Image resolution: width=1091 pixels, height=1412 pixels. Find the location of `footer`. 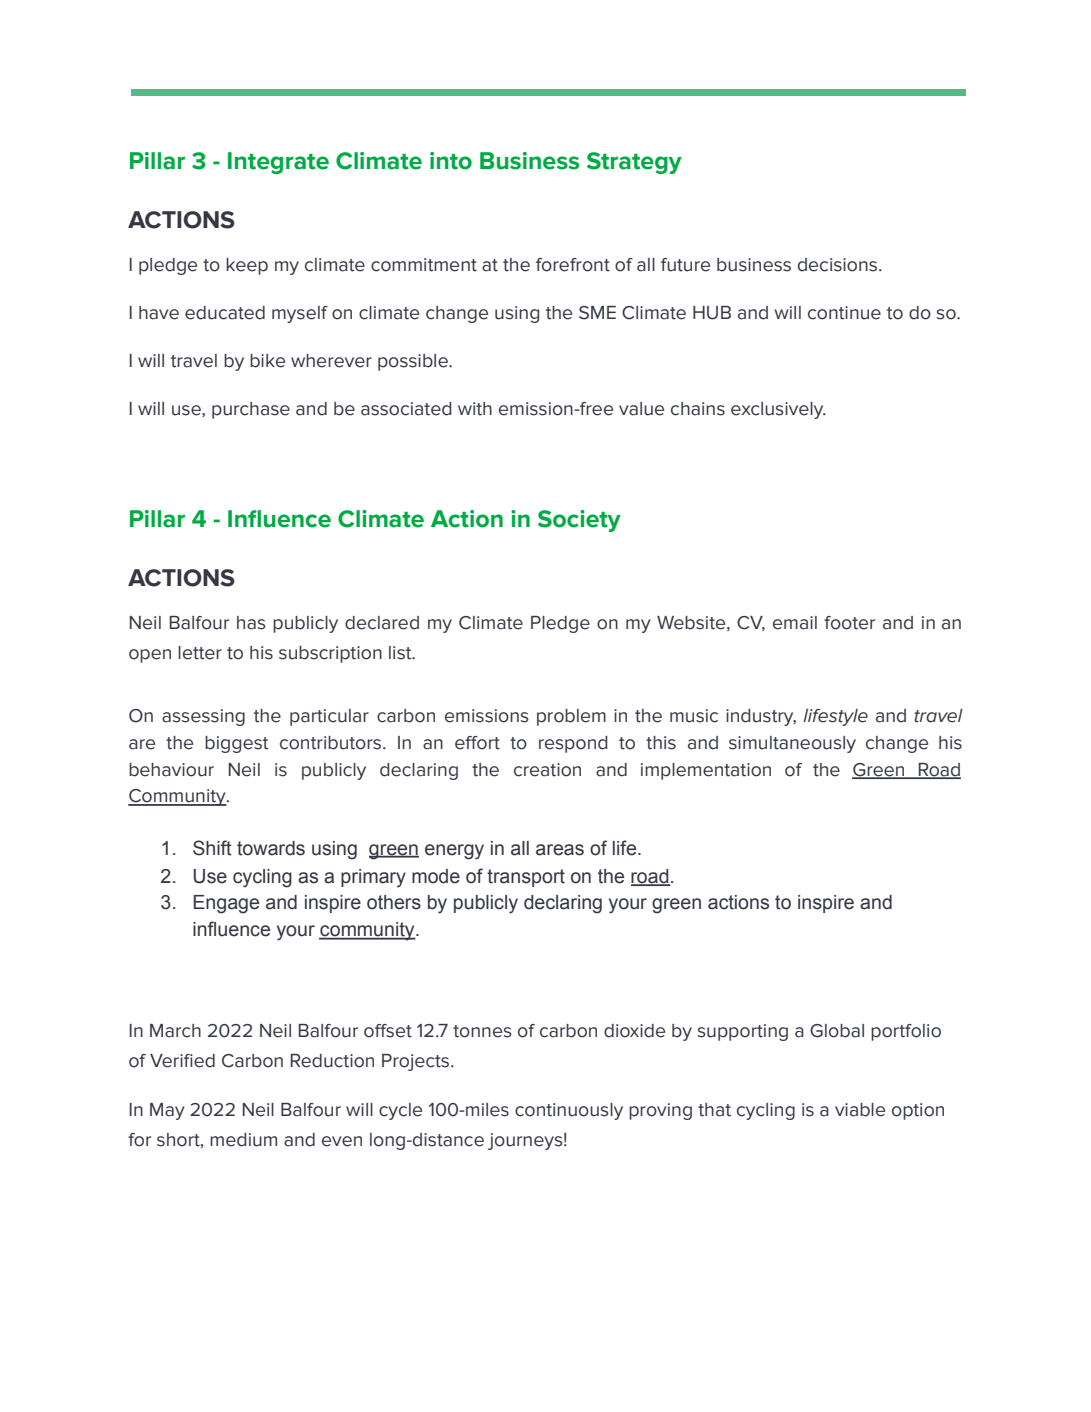

footer is located at coordinates (849, 623).
